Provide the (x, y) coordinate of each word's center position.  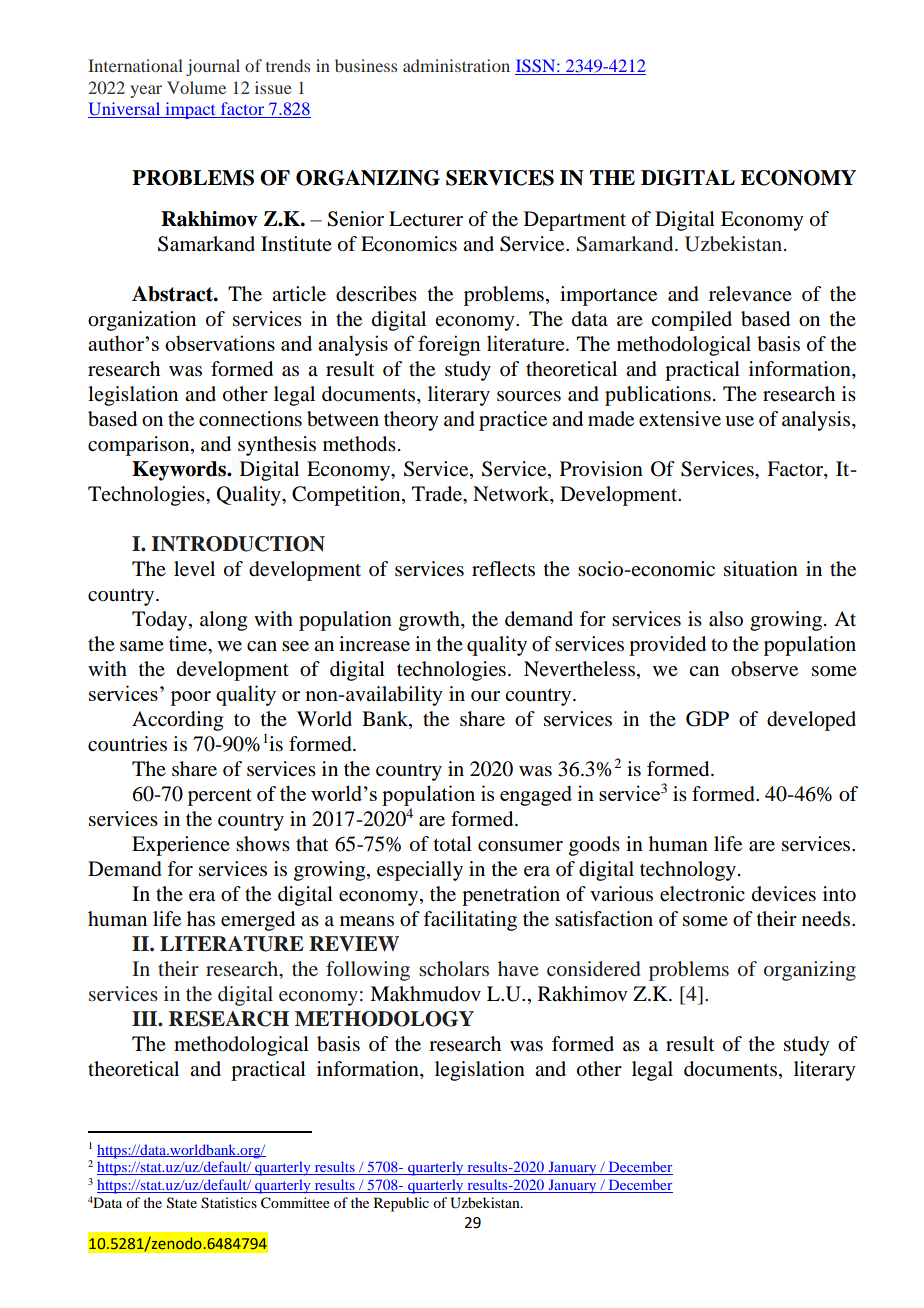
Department (575, 221)
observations (220, 343)
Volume (196, 87)
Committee (295, 1203)
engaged (536, 795)
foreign (449, 345)
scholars (454, 968)
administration (456, 65)
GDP (707, 719)
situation (761, 569)
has (201, 919)
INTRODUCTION (238, 544)
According (177, 721)
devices (784, 894)
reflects (503, 569)
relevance (750, 294)
